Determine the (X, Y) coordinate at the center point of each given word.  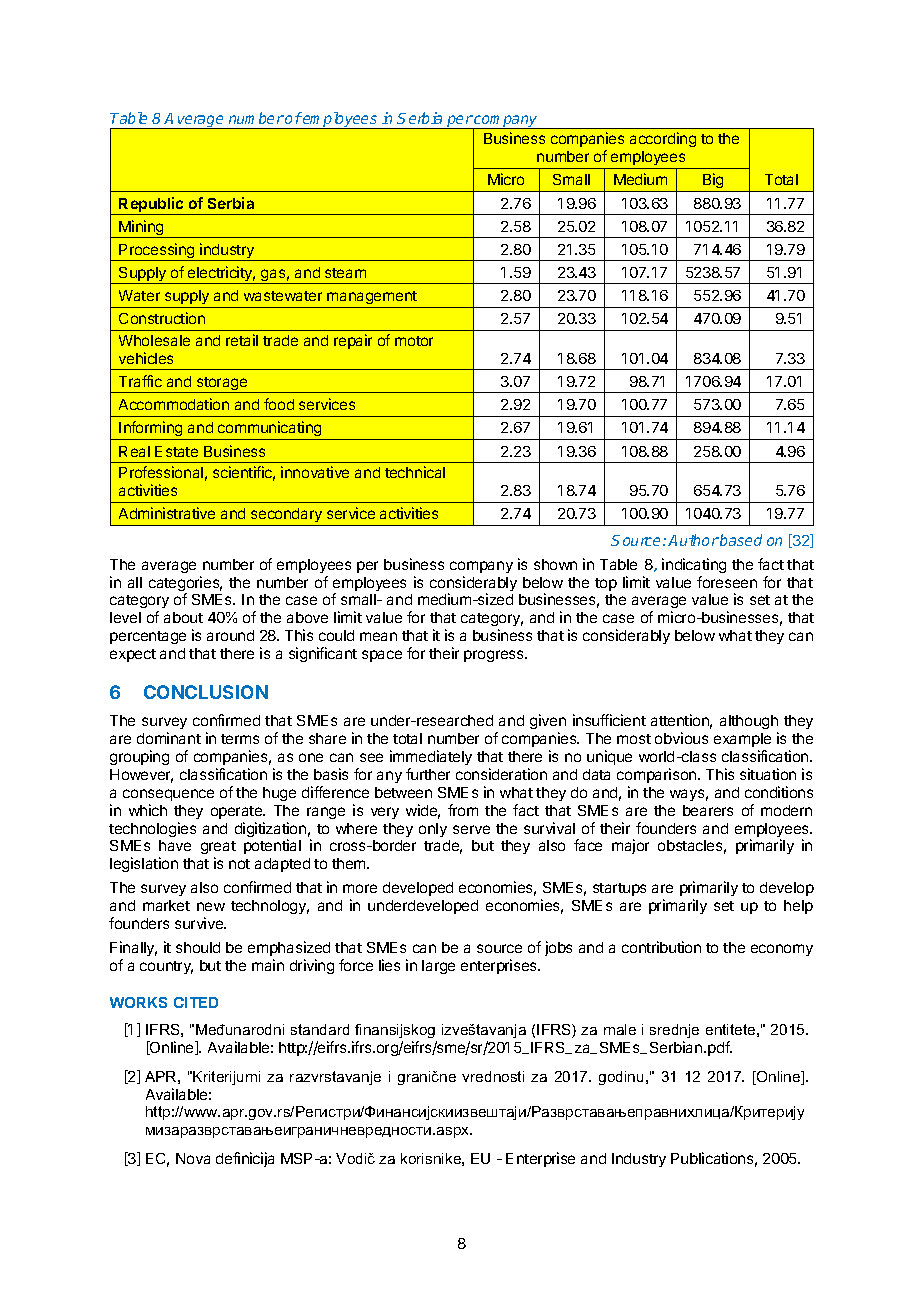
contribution (661, 947)
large (438, 967)
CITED (196, 1002)
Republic (152, 206)
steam (345, 273)
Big (713, 182)
